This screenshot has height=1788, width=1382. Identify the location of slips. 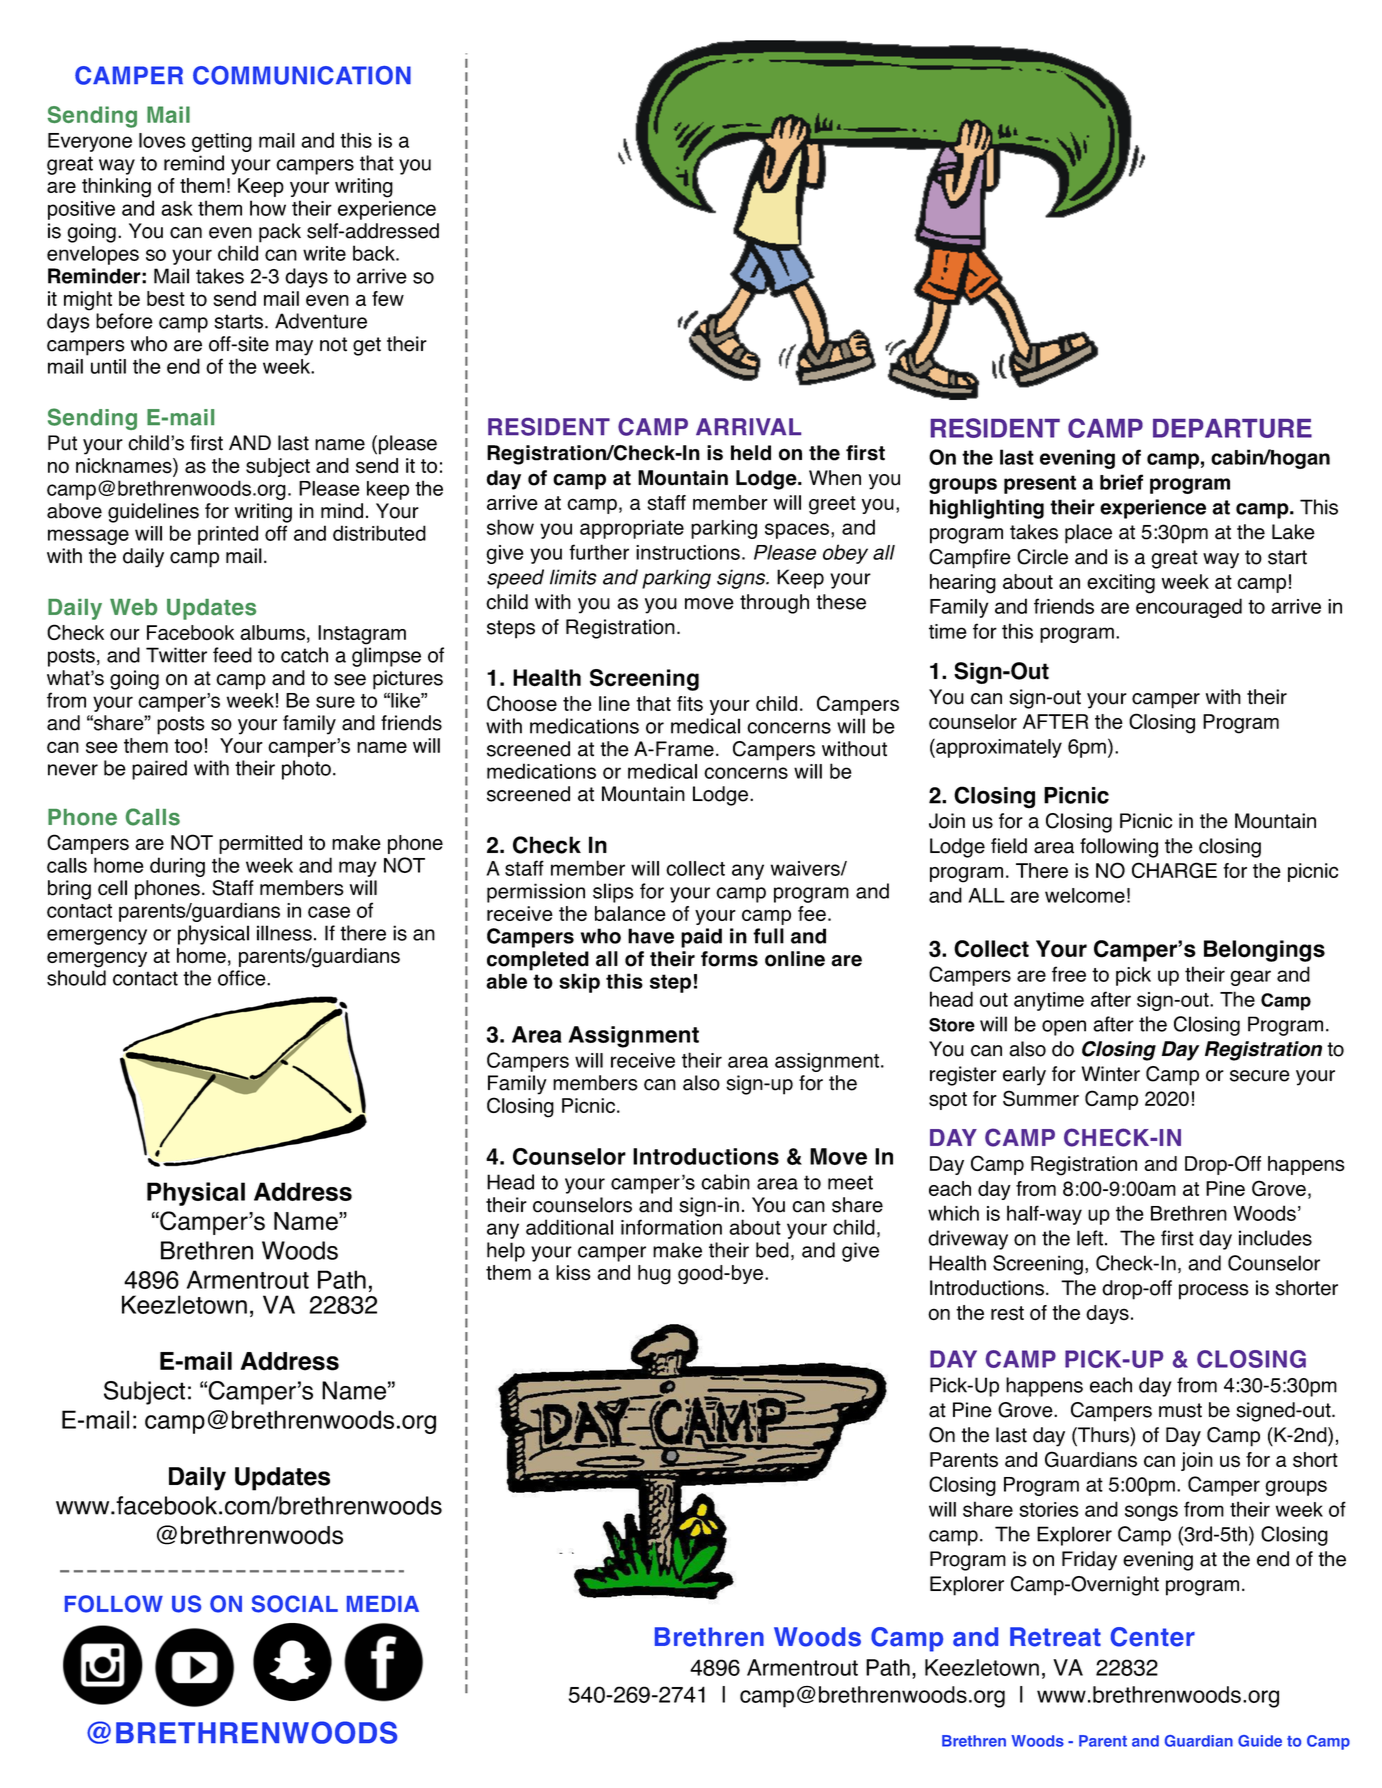
(613, 893).
